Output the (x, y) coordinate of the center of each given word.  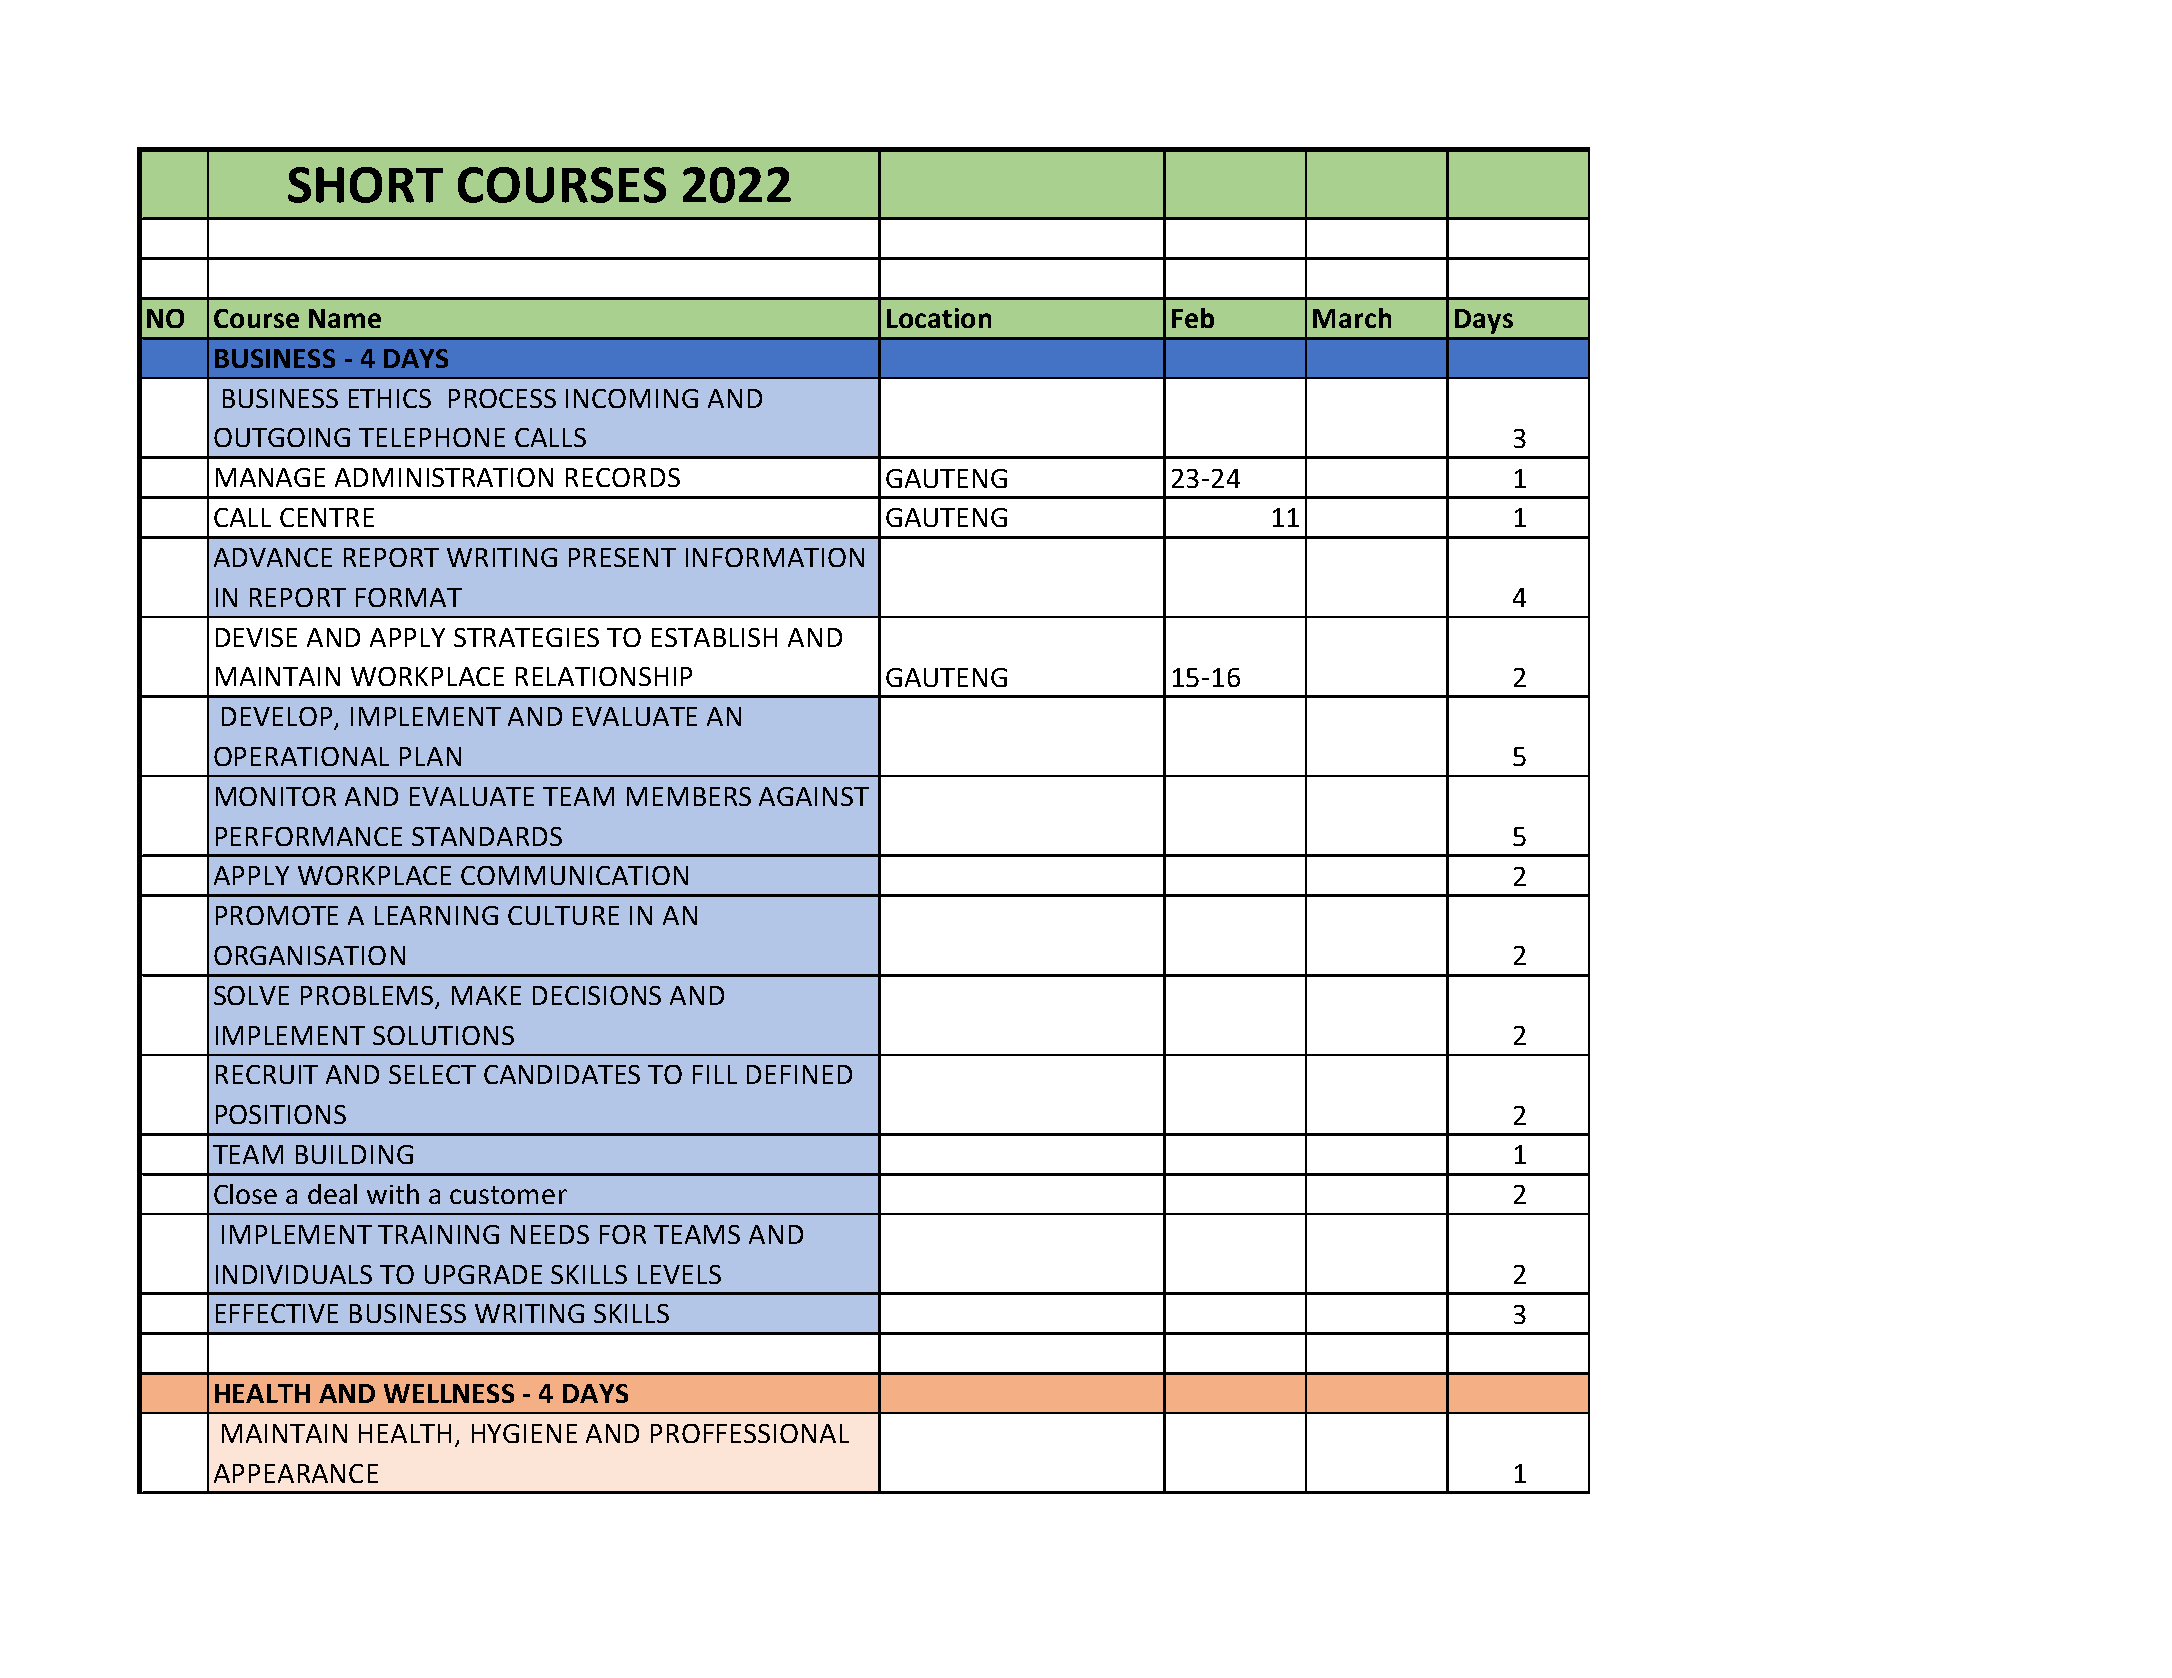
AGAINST (814, 796)
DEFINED (799, 1074)
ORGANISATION (309, 955)
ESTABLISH (714, 637)
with (393, 1194)
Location (939, 318)
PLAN (430, 756)
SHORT (365, 185)
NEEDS (550, 1234)
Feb (1193, 318)
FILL (715, 1074)
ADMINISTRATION (444, 477)
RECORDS (623, 477)
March (1352, 318)
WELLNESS (449, 1393)
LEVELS (679, 1274)
